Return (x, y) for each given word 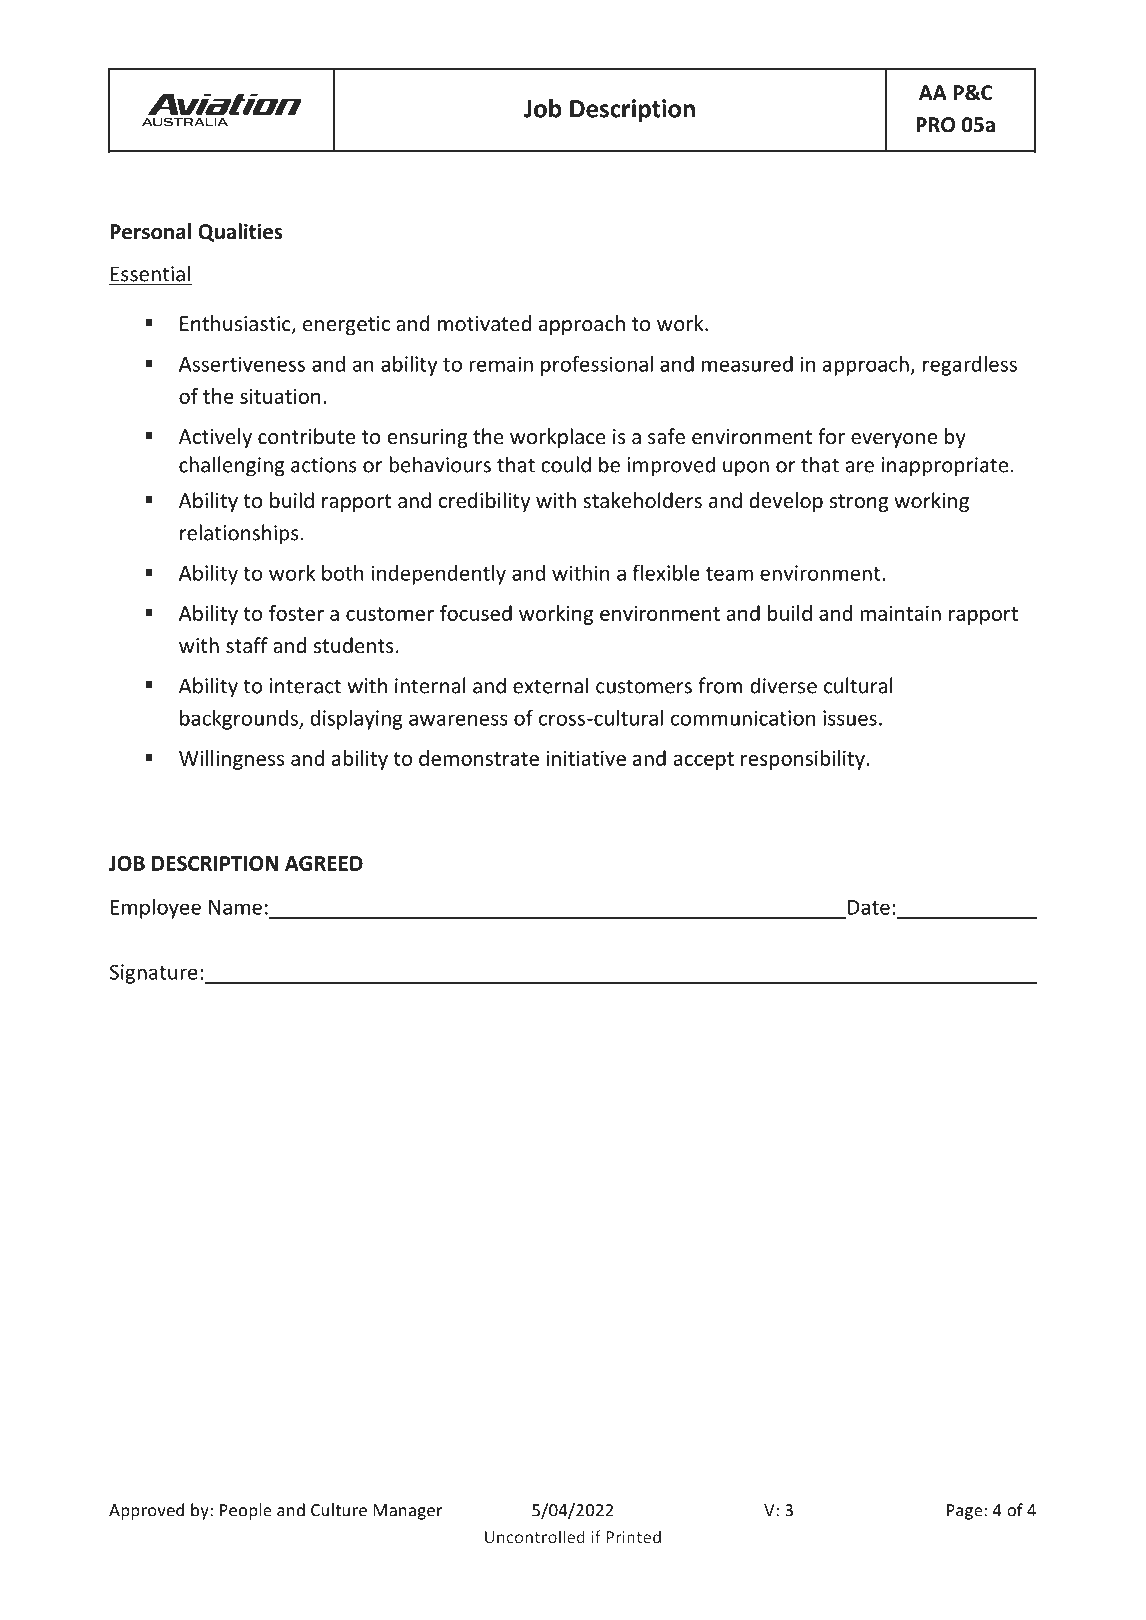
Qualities (240, 232)
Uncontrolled (535, 1537)
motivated (484, 323)
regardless (970, 366)
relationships (239, 534)
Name (235, 907)
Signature (154, 974)
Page (966, 1512)
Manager (408, 1512)
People (246, 1511)
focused (476, 613)
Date (869, 907)
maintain (900, 613)
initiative (586, 758)
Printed (633, 1537)
